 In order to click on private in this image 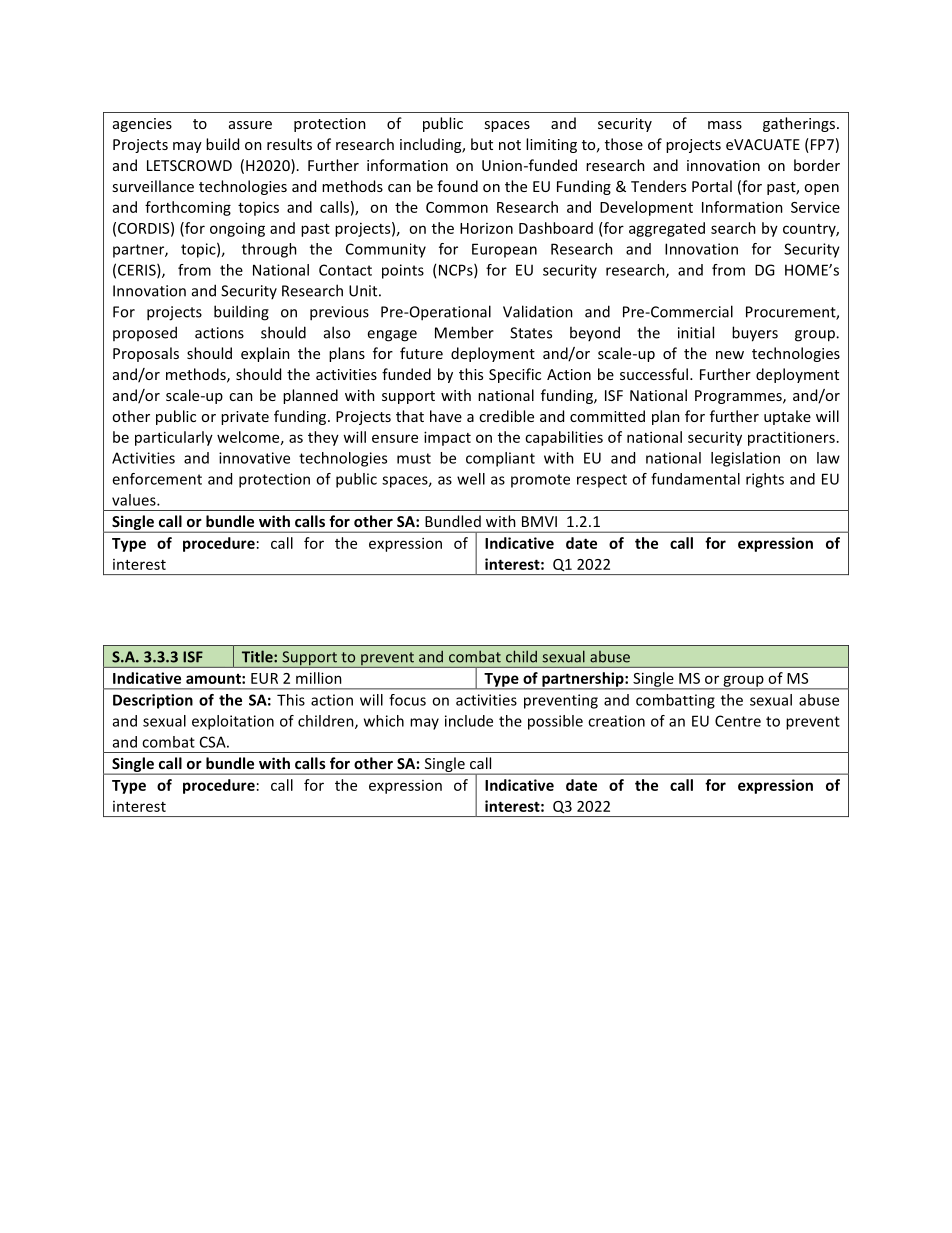, I will do `click(245, 418)`.
